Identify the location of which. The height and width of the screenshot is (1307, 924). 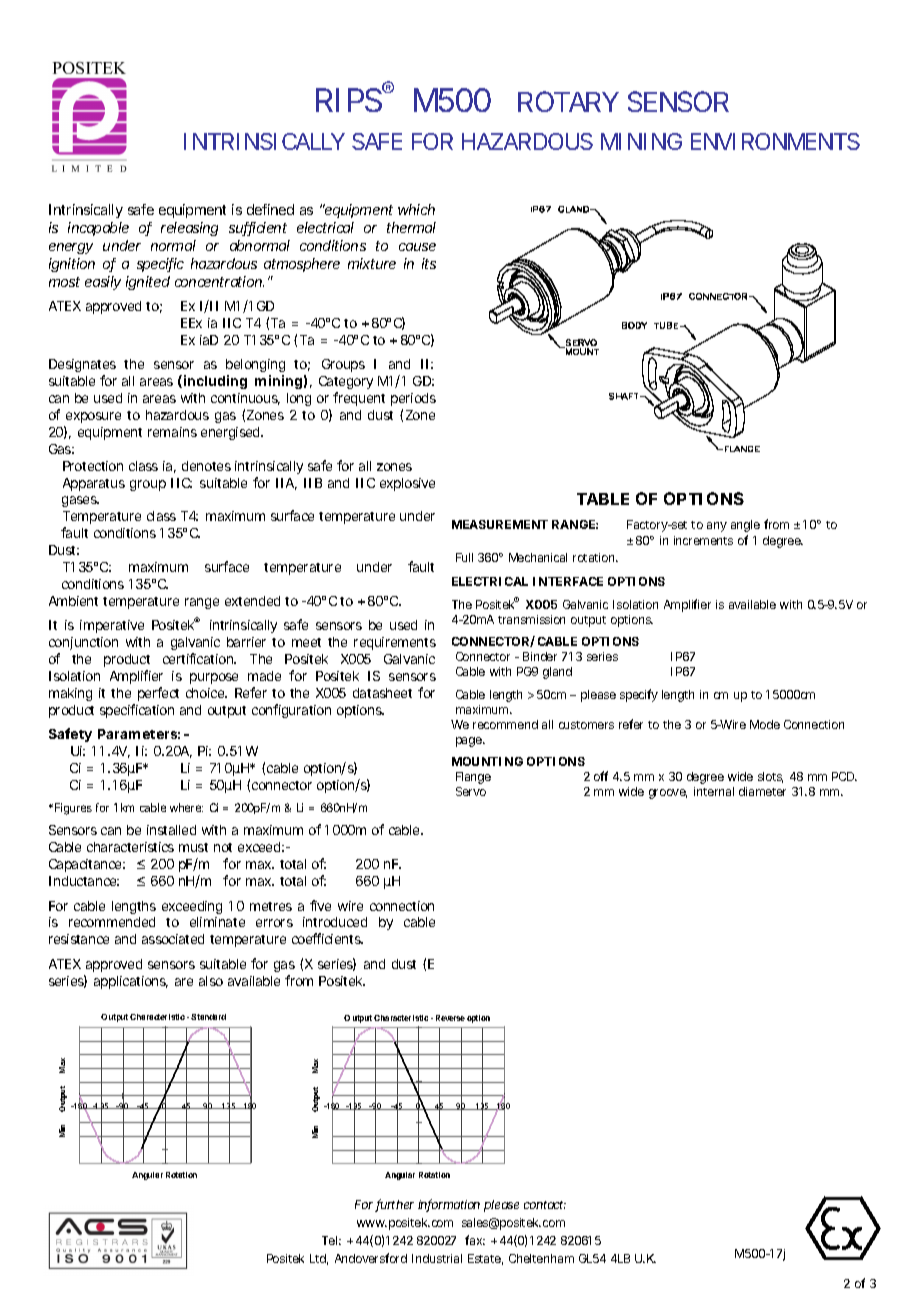
(416, 209).
